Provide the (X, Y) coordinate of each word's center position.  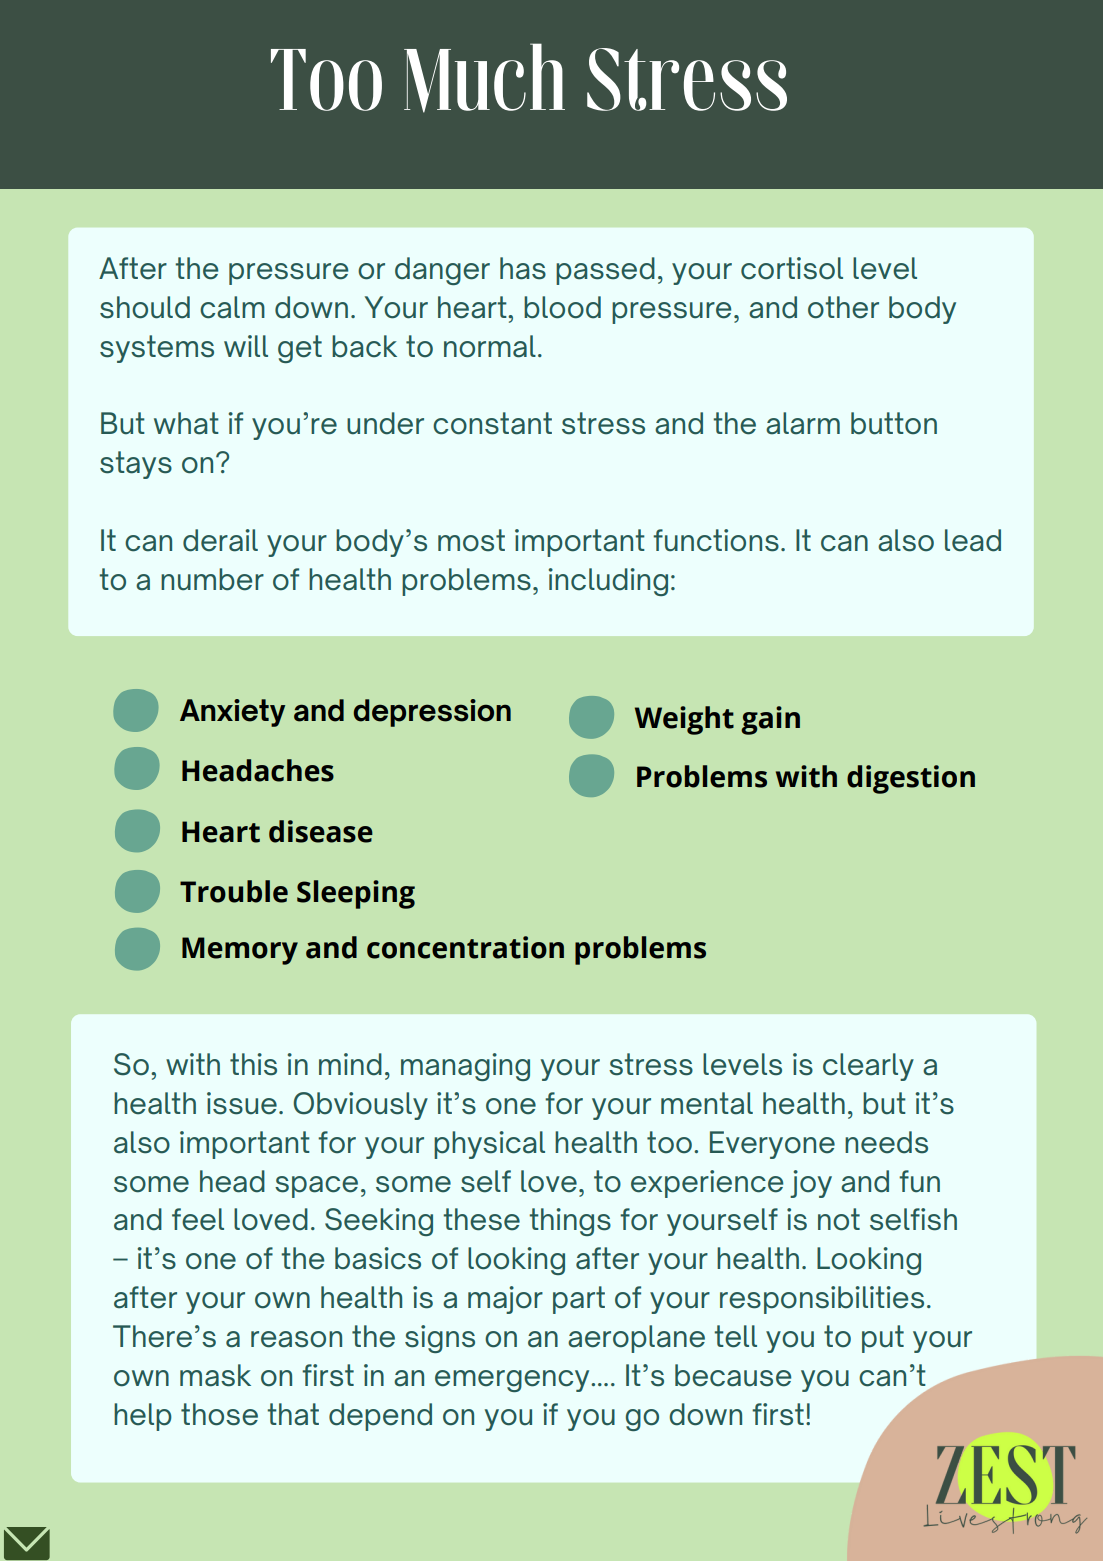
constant (492, 423)
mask (215, 1375)
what (186, 423)
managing (465, 1067)
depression (432, 713)
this (253, 1064)
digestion (911, 779)
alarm (803, 423)
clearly (868, 1067)
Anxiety (232, 713)
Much (484, 78)
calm (232, 307)
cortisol (792, 268)
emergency (513, 1381)
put (883, 1339)
